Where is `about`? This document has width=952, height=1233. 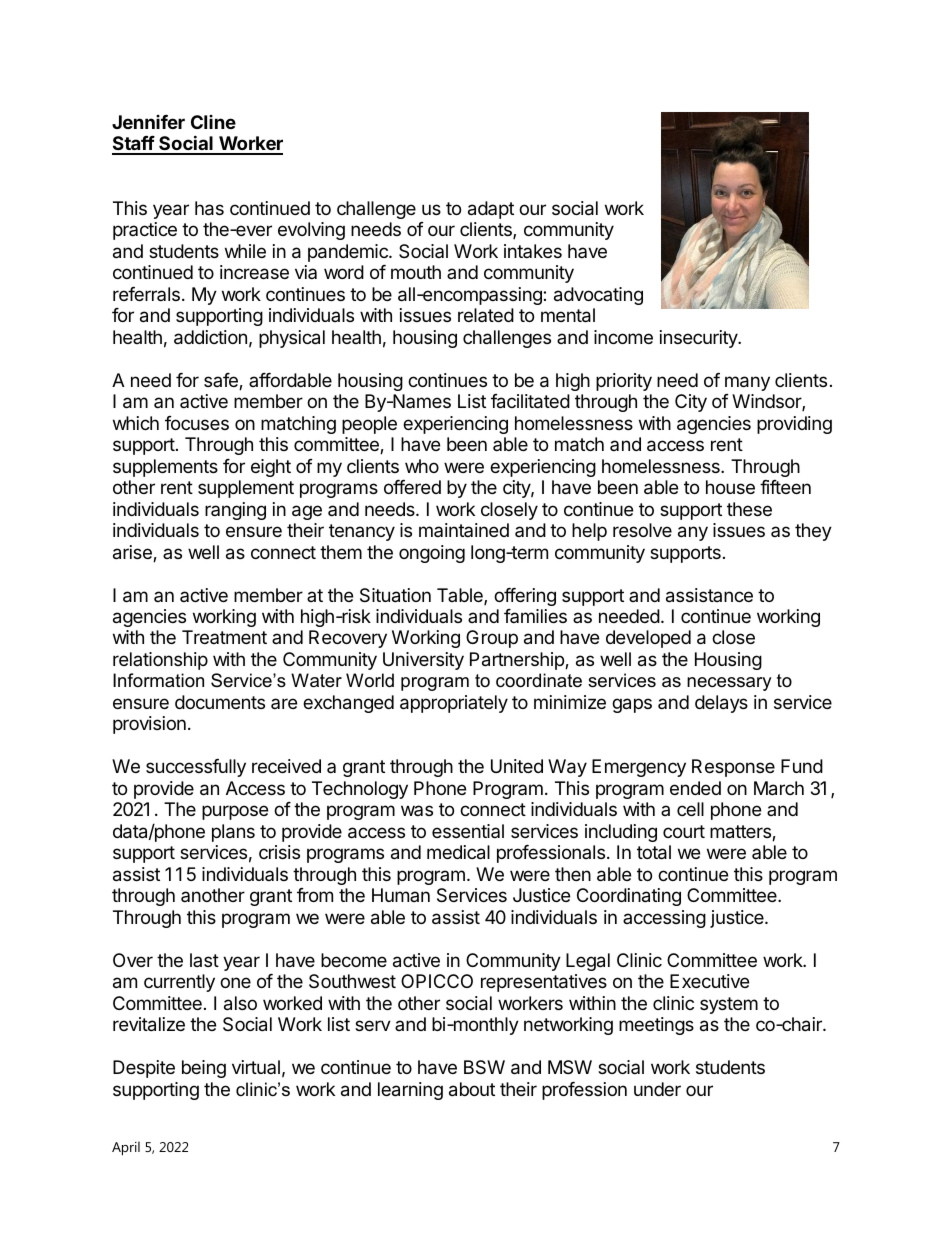 about is located at coordinates (472, 1089).
